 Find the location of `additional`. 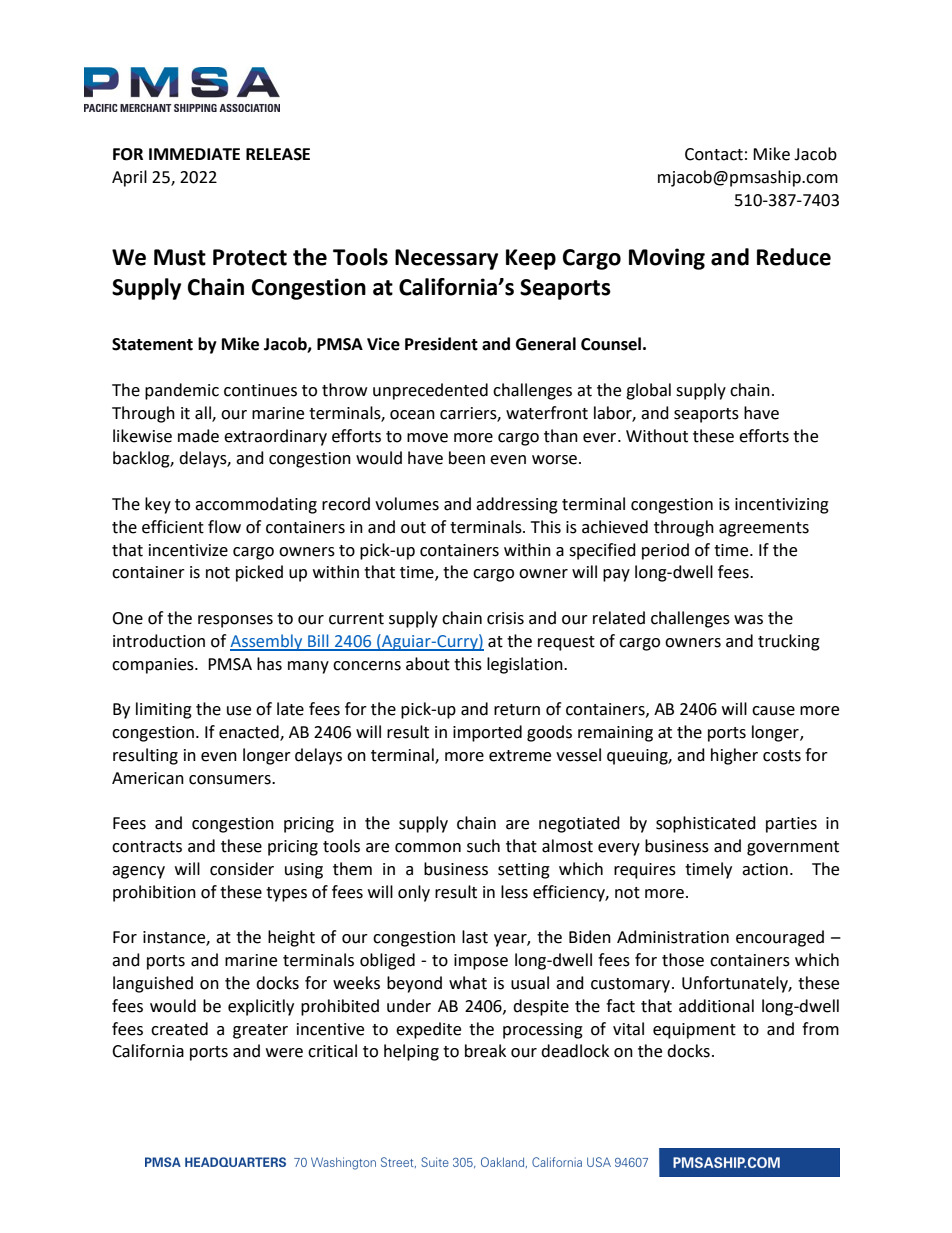

additional is located at coordinates (716, 1006).
